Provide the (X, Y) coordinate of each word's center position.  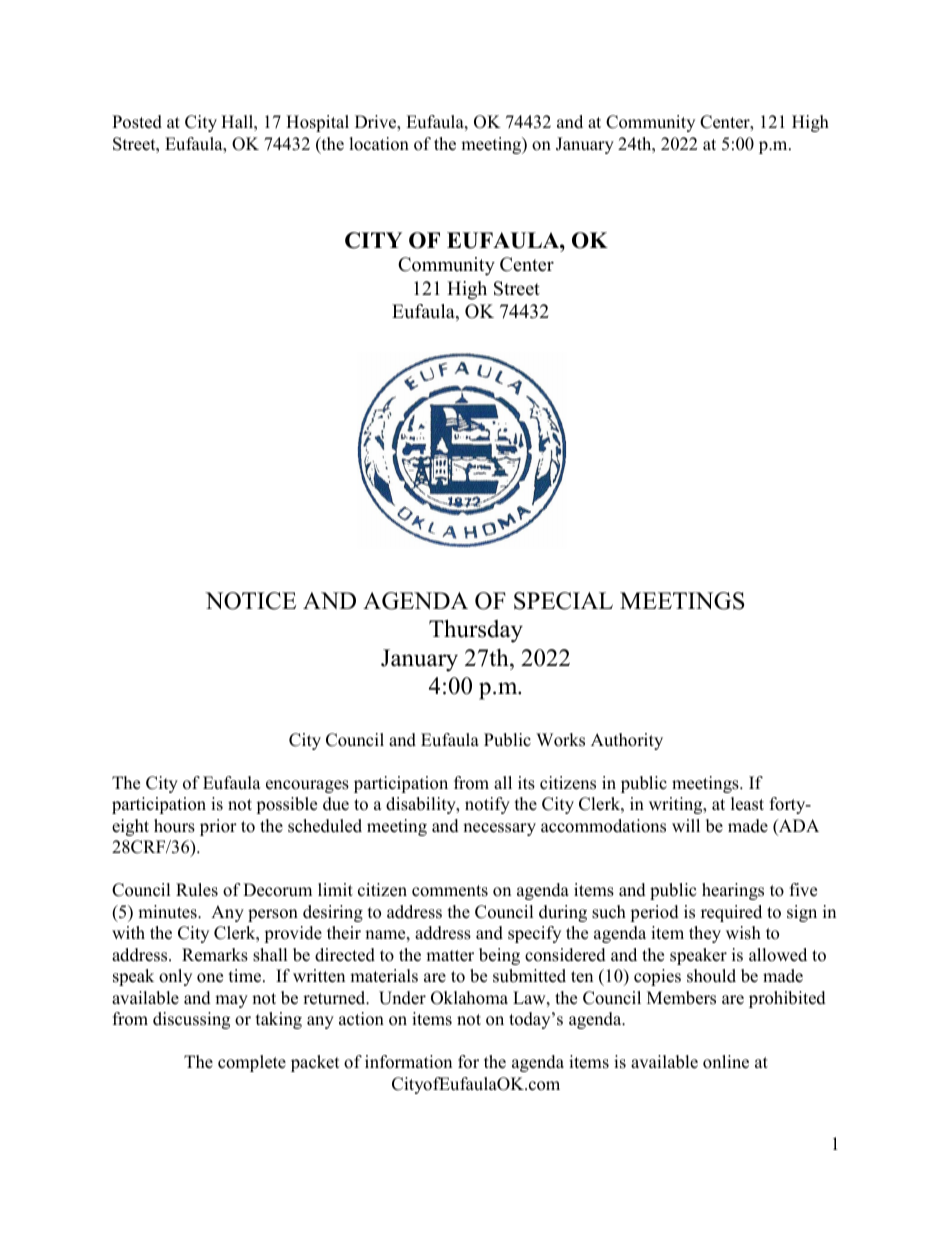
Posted (137, 122)
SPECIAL (563, 601)
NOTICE (250, 601)
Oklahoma (469, 998)
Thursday (476, 631)
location (379, 144)
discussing (191, 1020)
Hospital (317, 123)
